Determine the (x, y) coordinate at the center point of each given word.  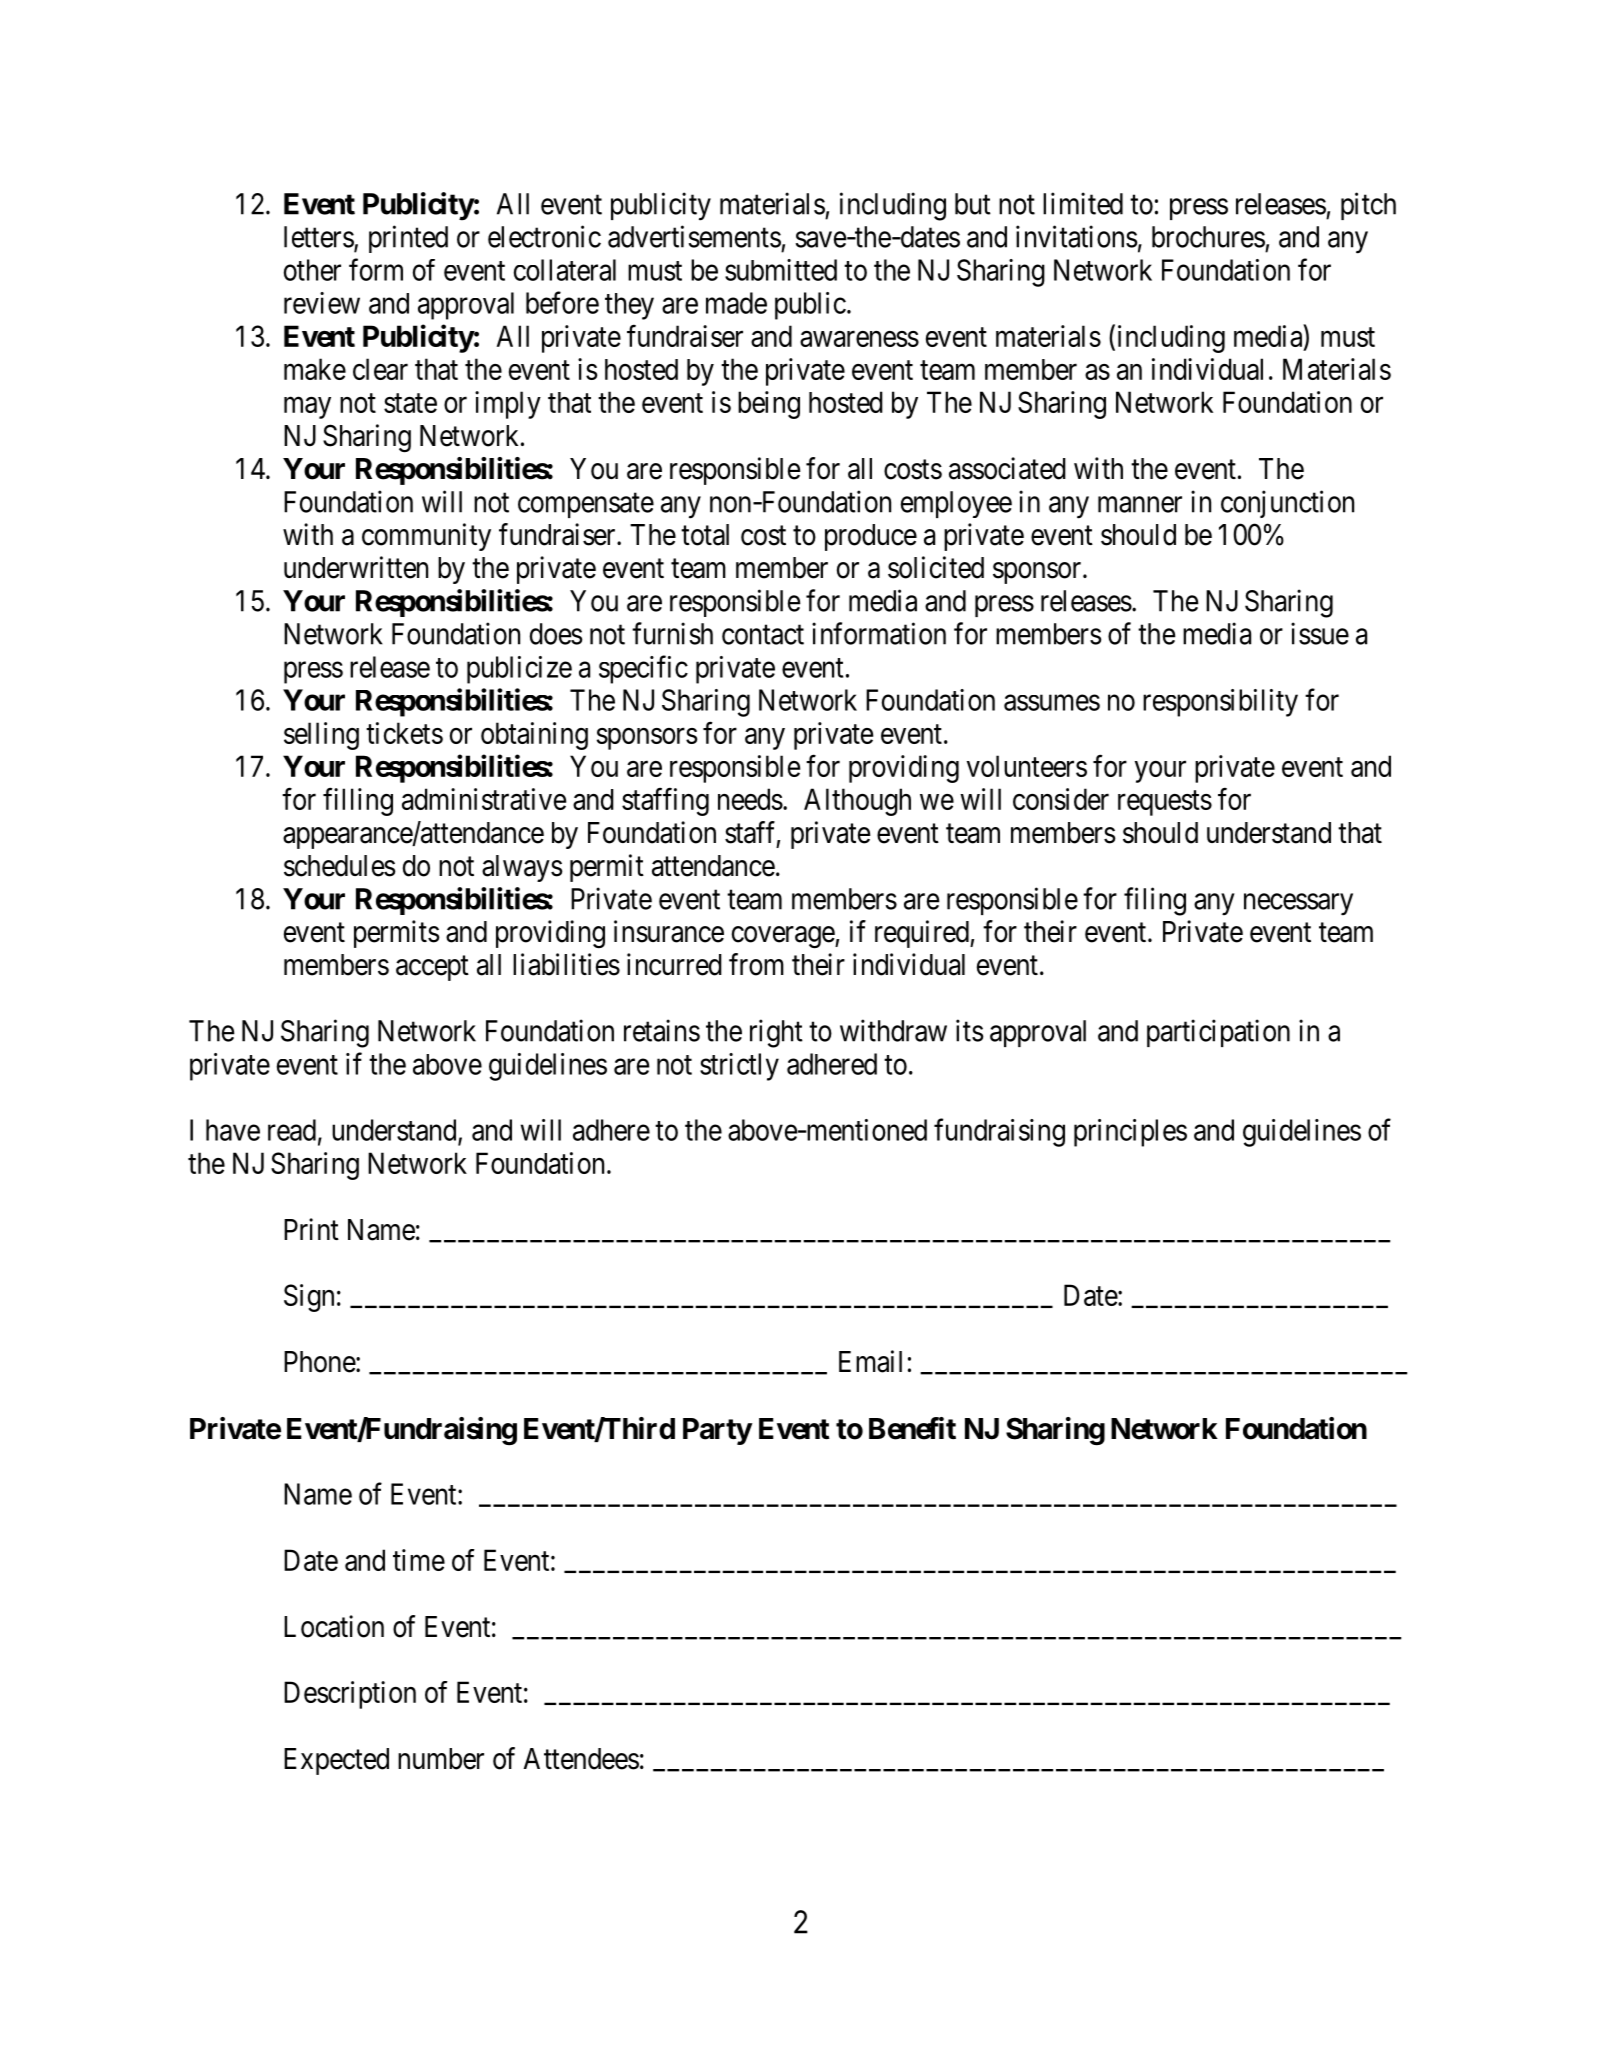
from (756, 964)
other (312, 270)
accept (432, 968)
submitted (781, 270)
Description (350, 1695)
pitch (1368, 206)
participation (1218, 1033)
